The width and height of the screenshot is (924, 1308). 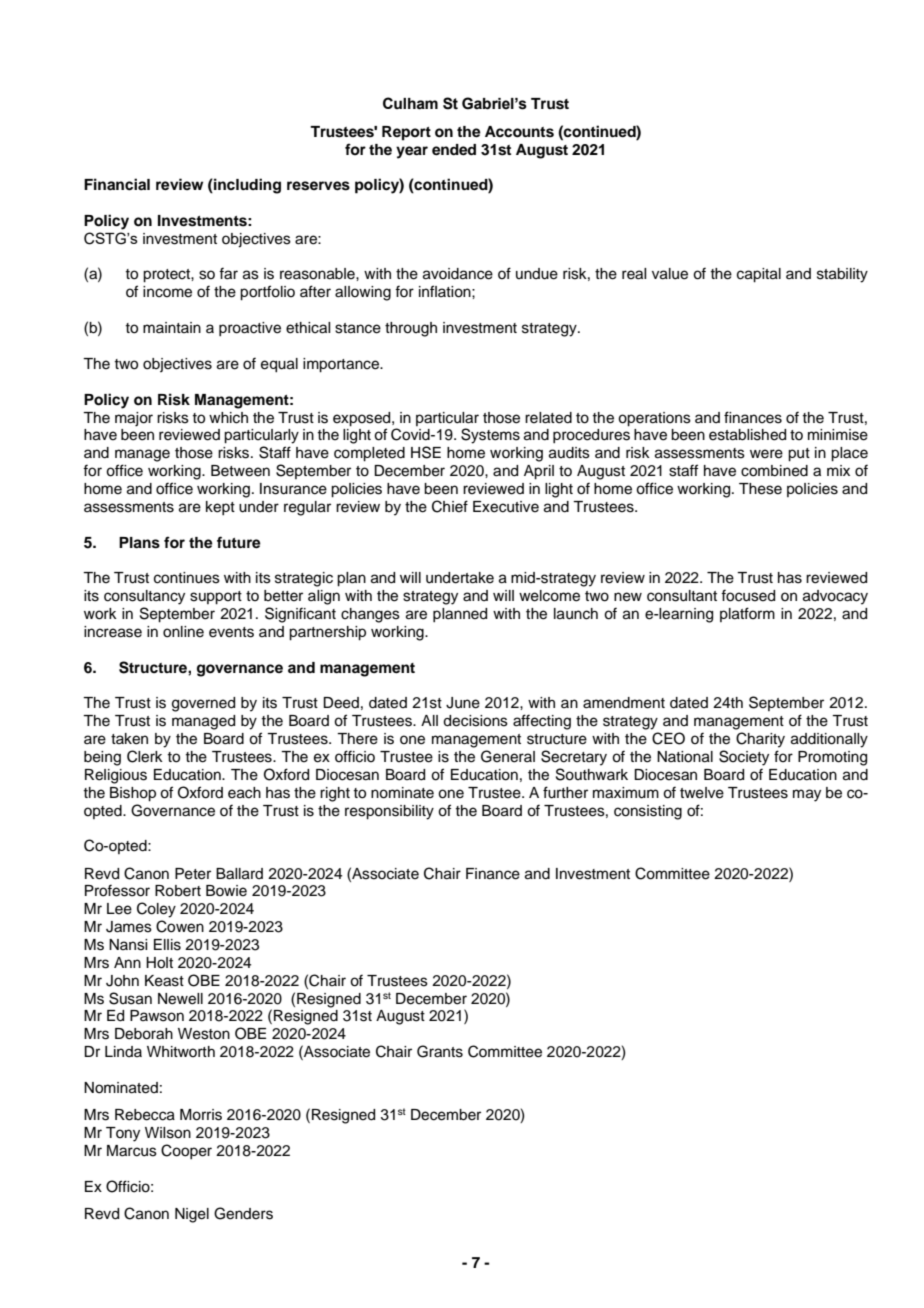 I want to click on Genders, so click(x=243, y=1213).
